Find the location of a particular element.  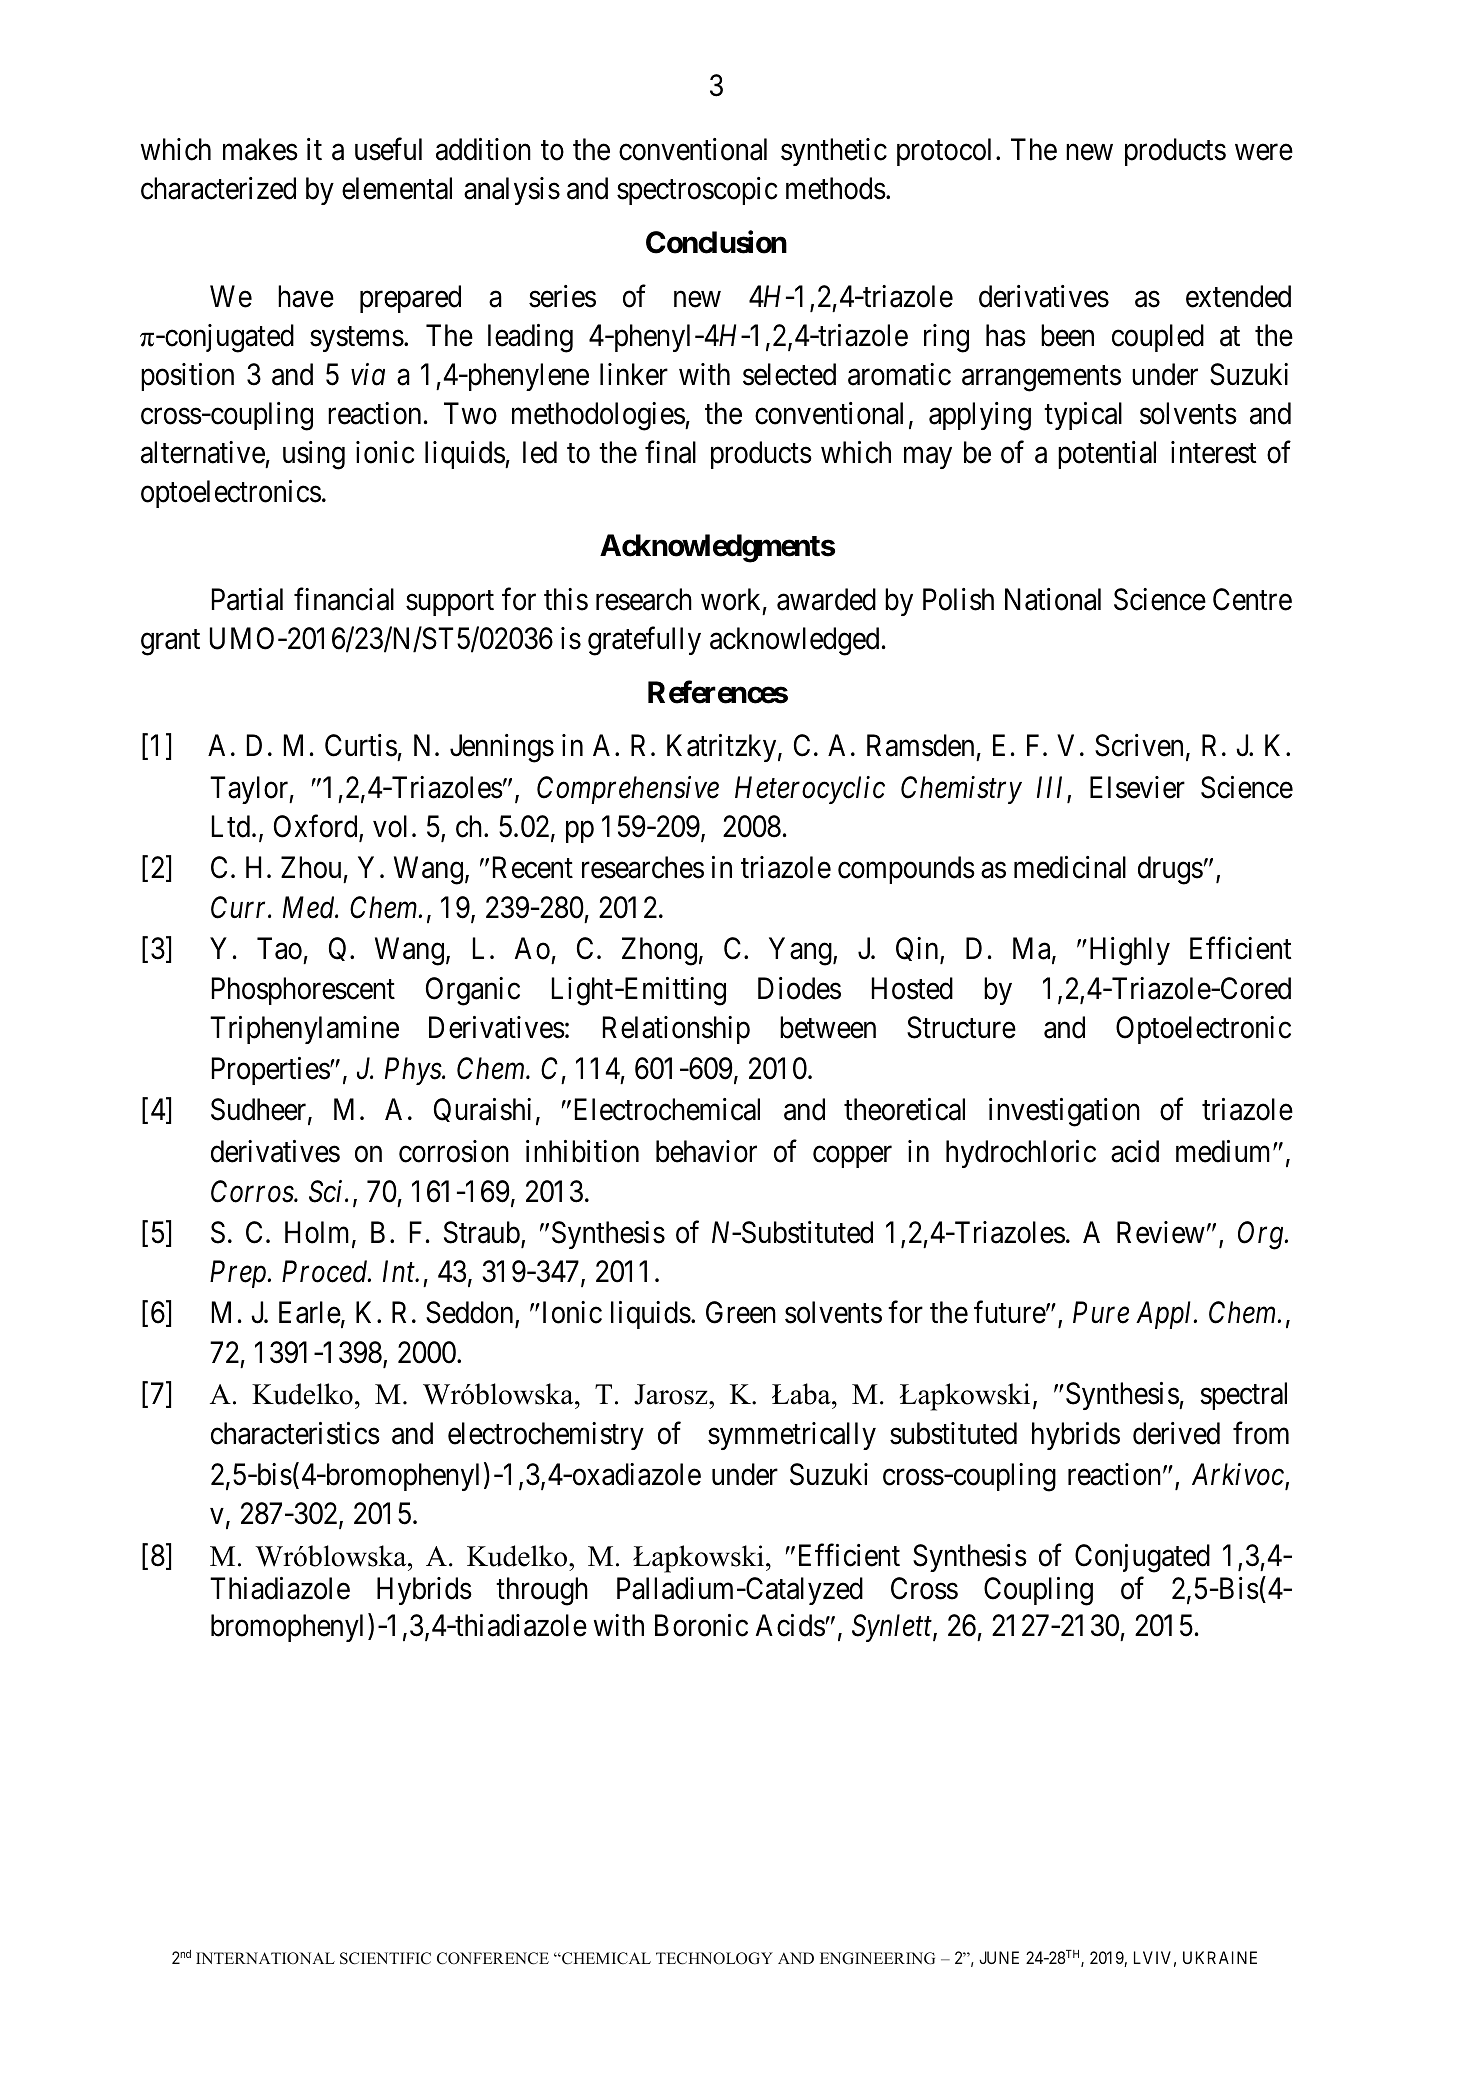

symmetrically is located at coordinates (792, 1436).
